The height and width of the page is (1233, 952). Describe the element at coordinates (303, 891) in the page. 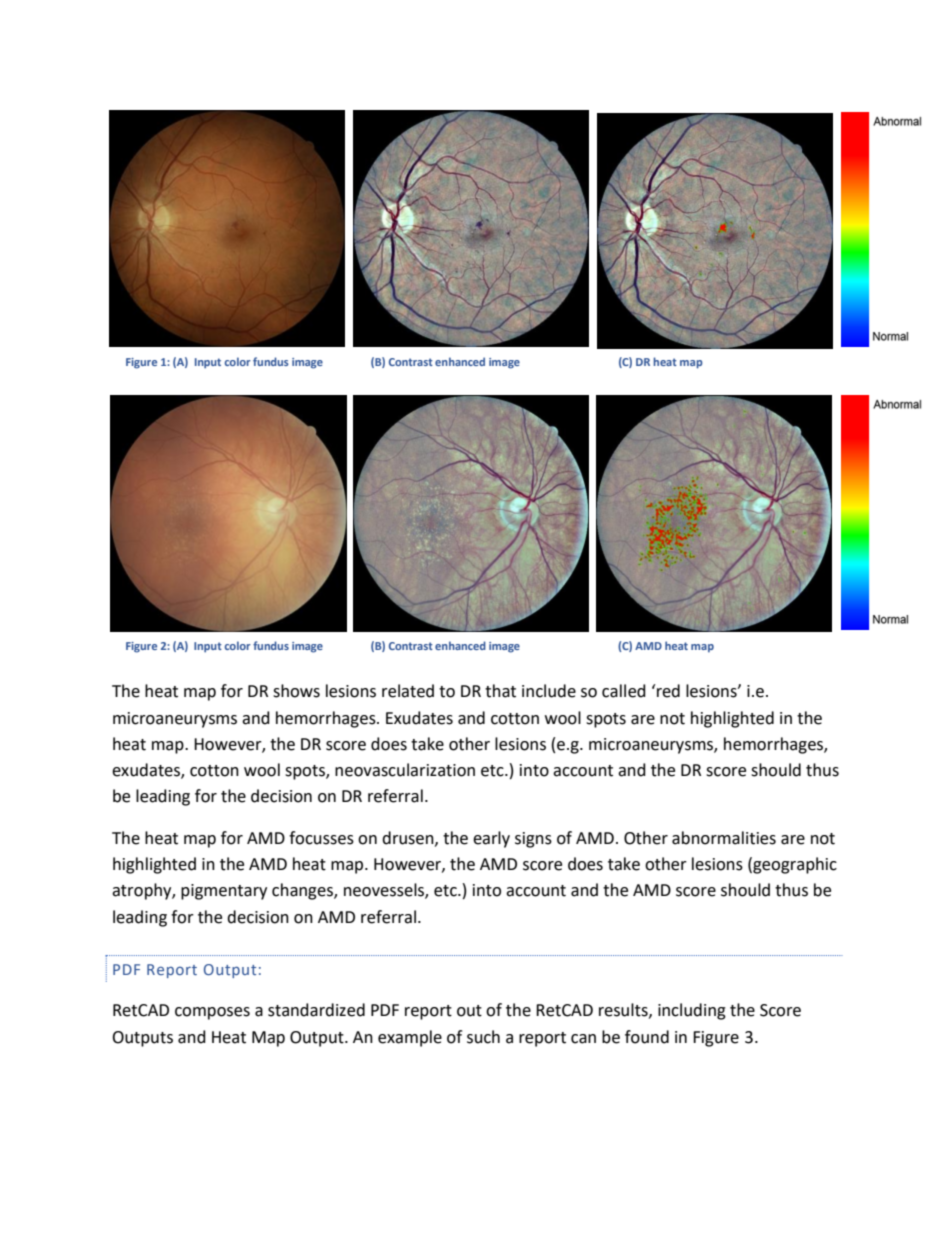

I see `changes` at that location.
